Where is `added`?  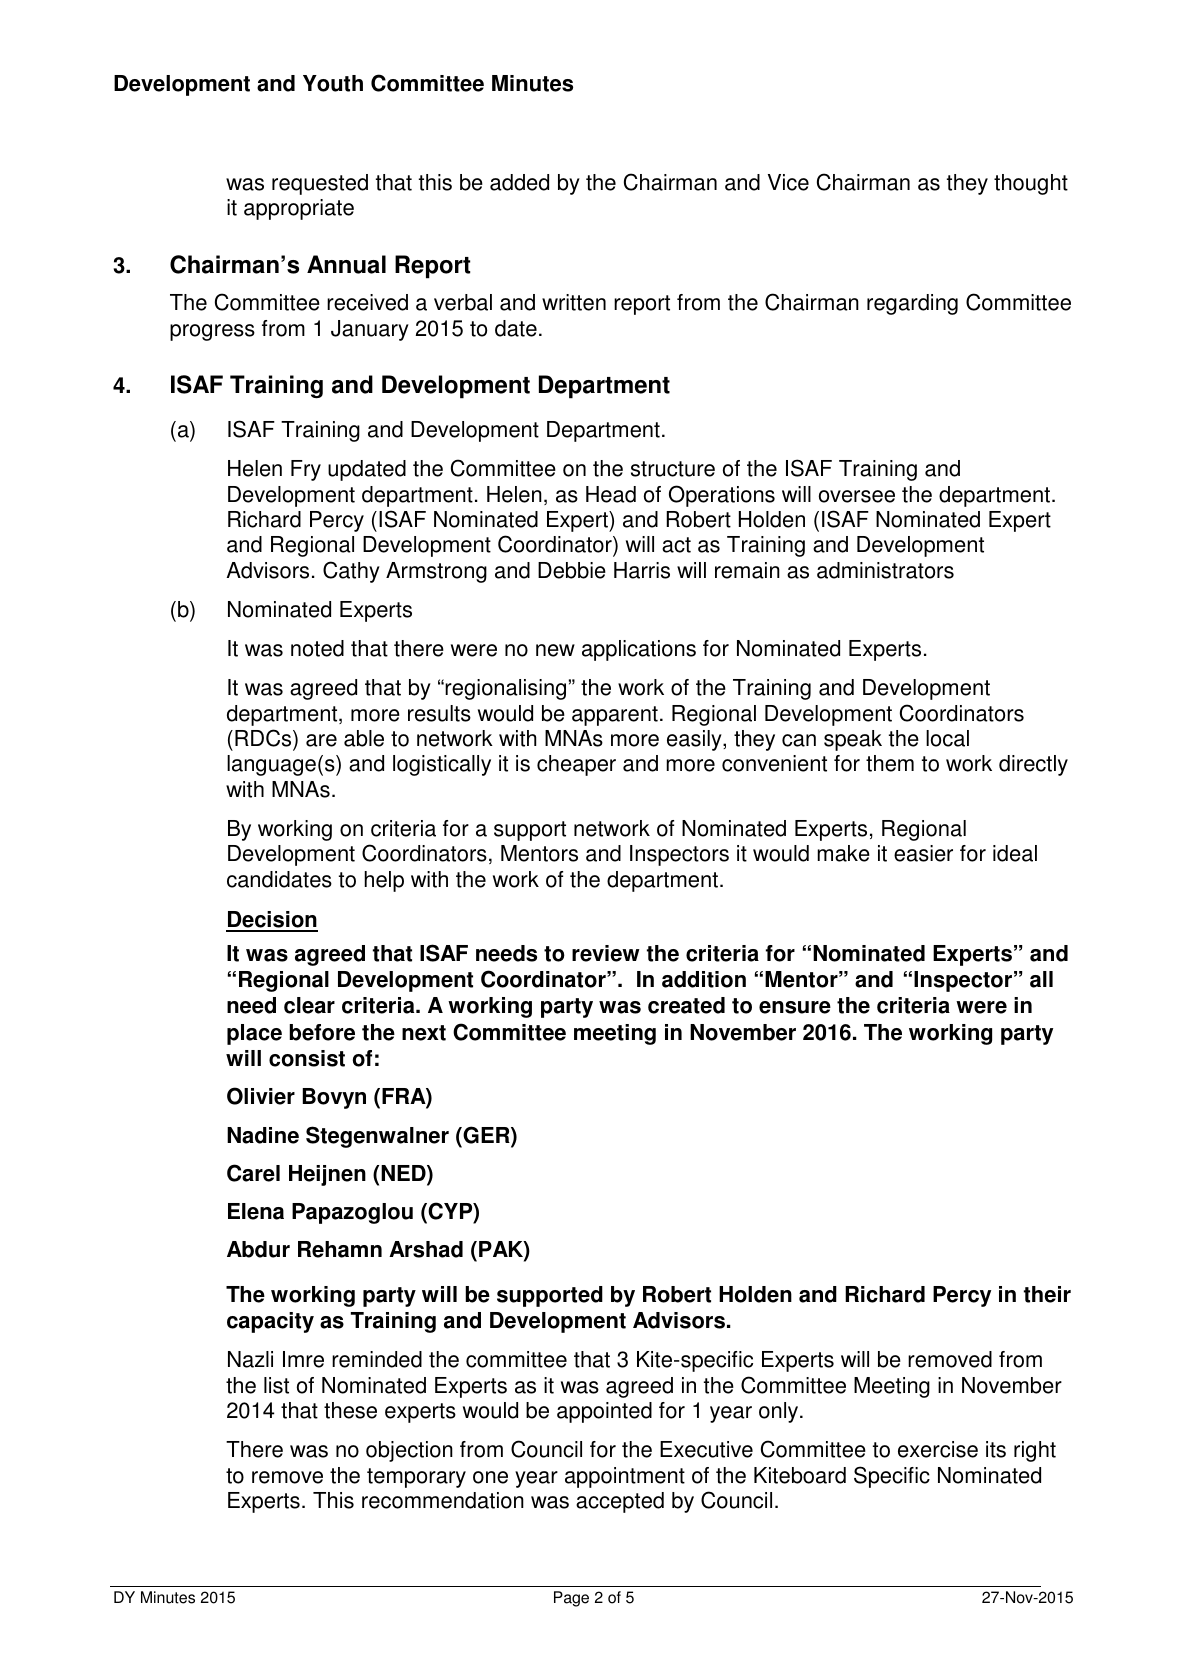
added is located at coordinates (519, 182).
